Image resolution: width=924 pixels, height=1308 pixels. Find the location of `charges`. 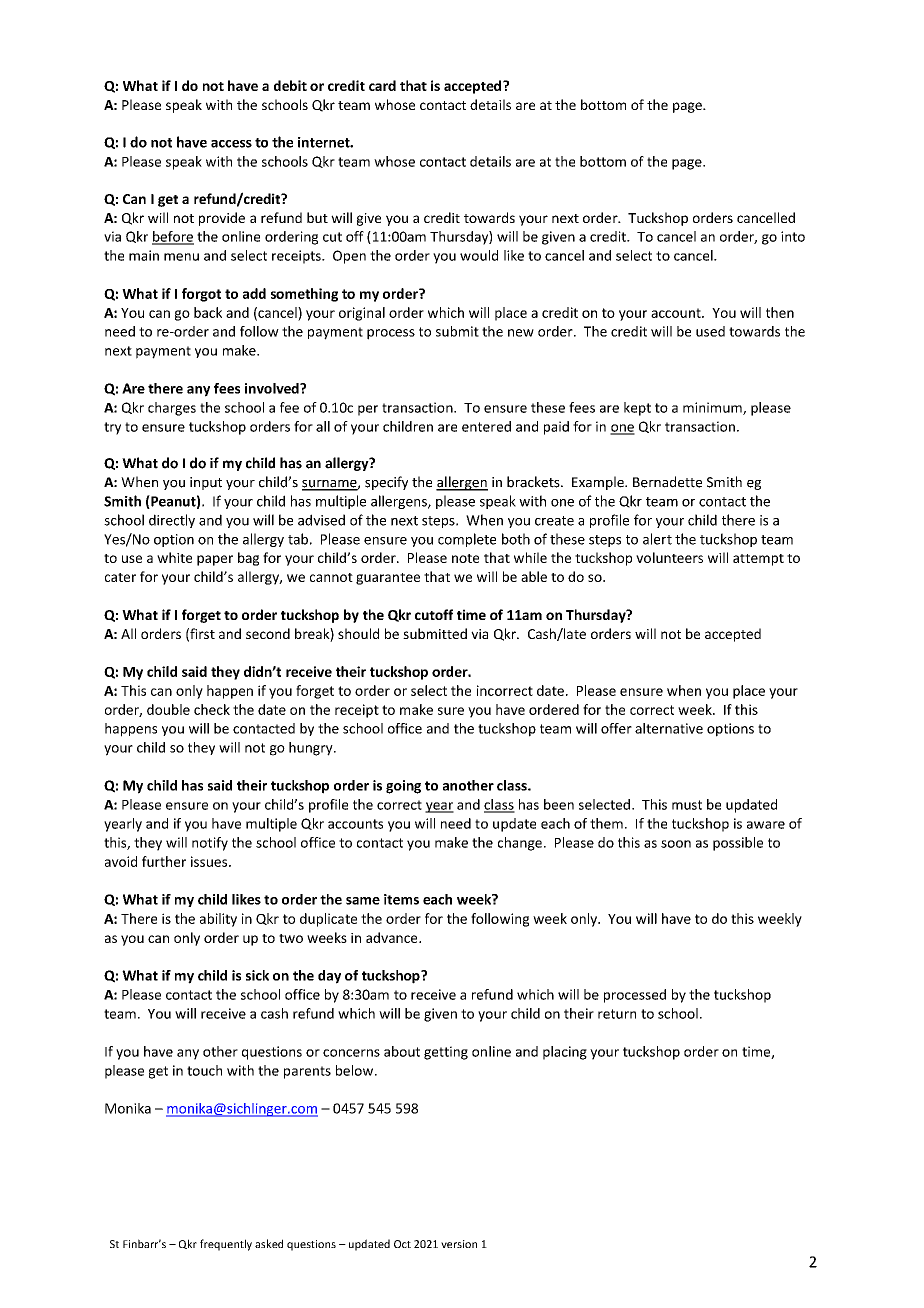

charges is located at coordinates (172, 409).
